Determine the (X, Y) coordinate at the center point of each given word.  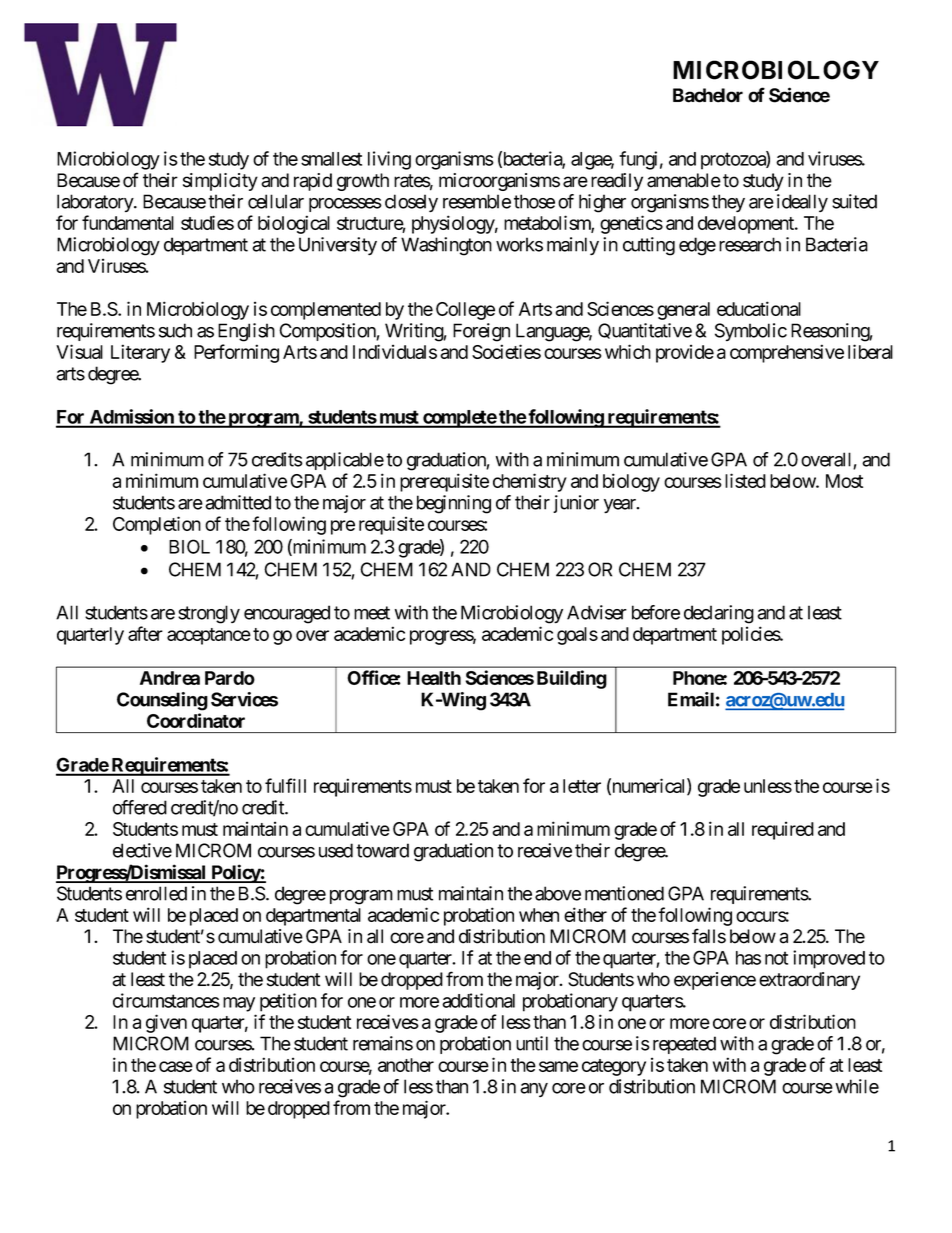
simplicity (220, 182)
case (176, 1066)
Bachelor (708, 95)
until (532, 1043)
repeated (684, 1045)
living (389, 160)
